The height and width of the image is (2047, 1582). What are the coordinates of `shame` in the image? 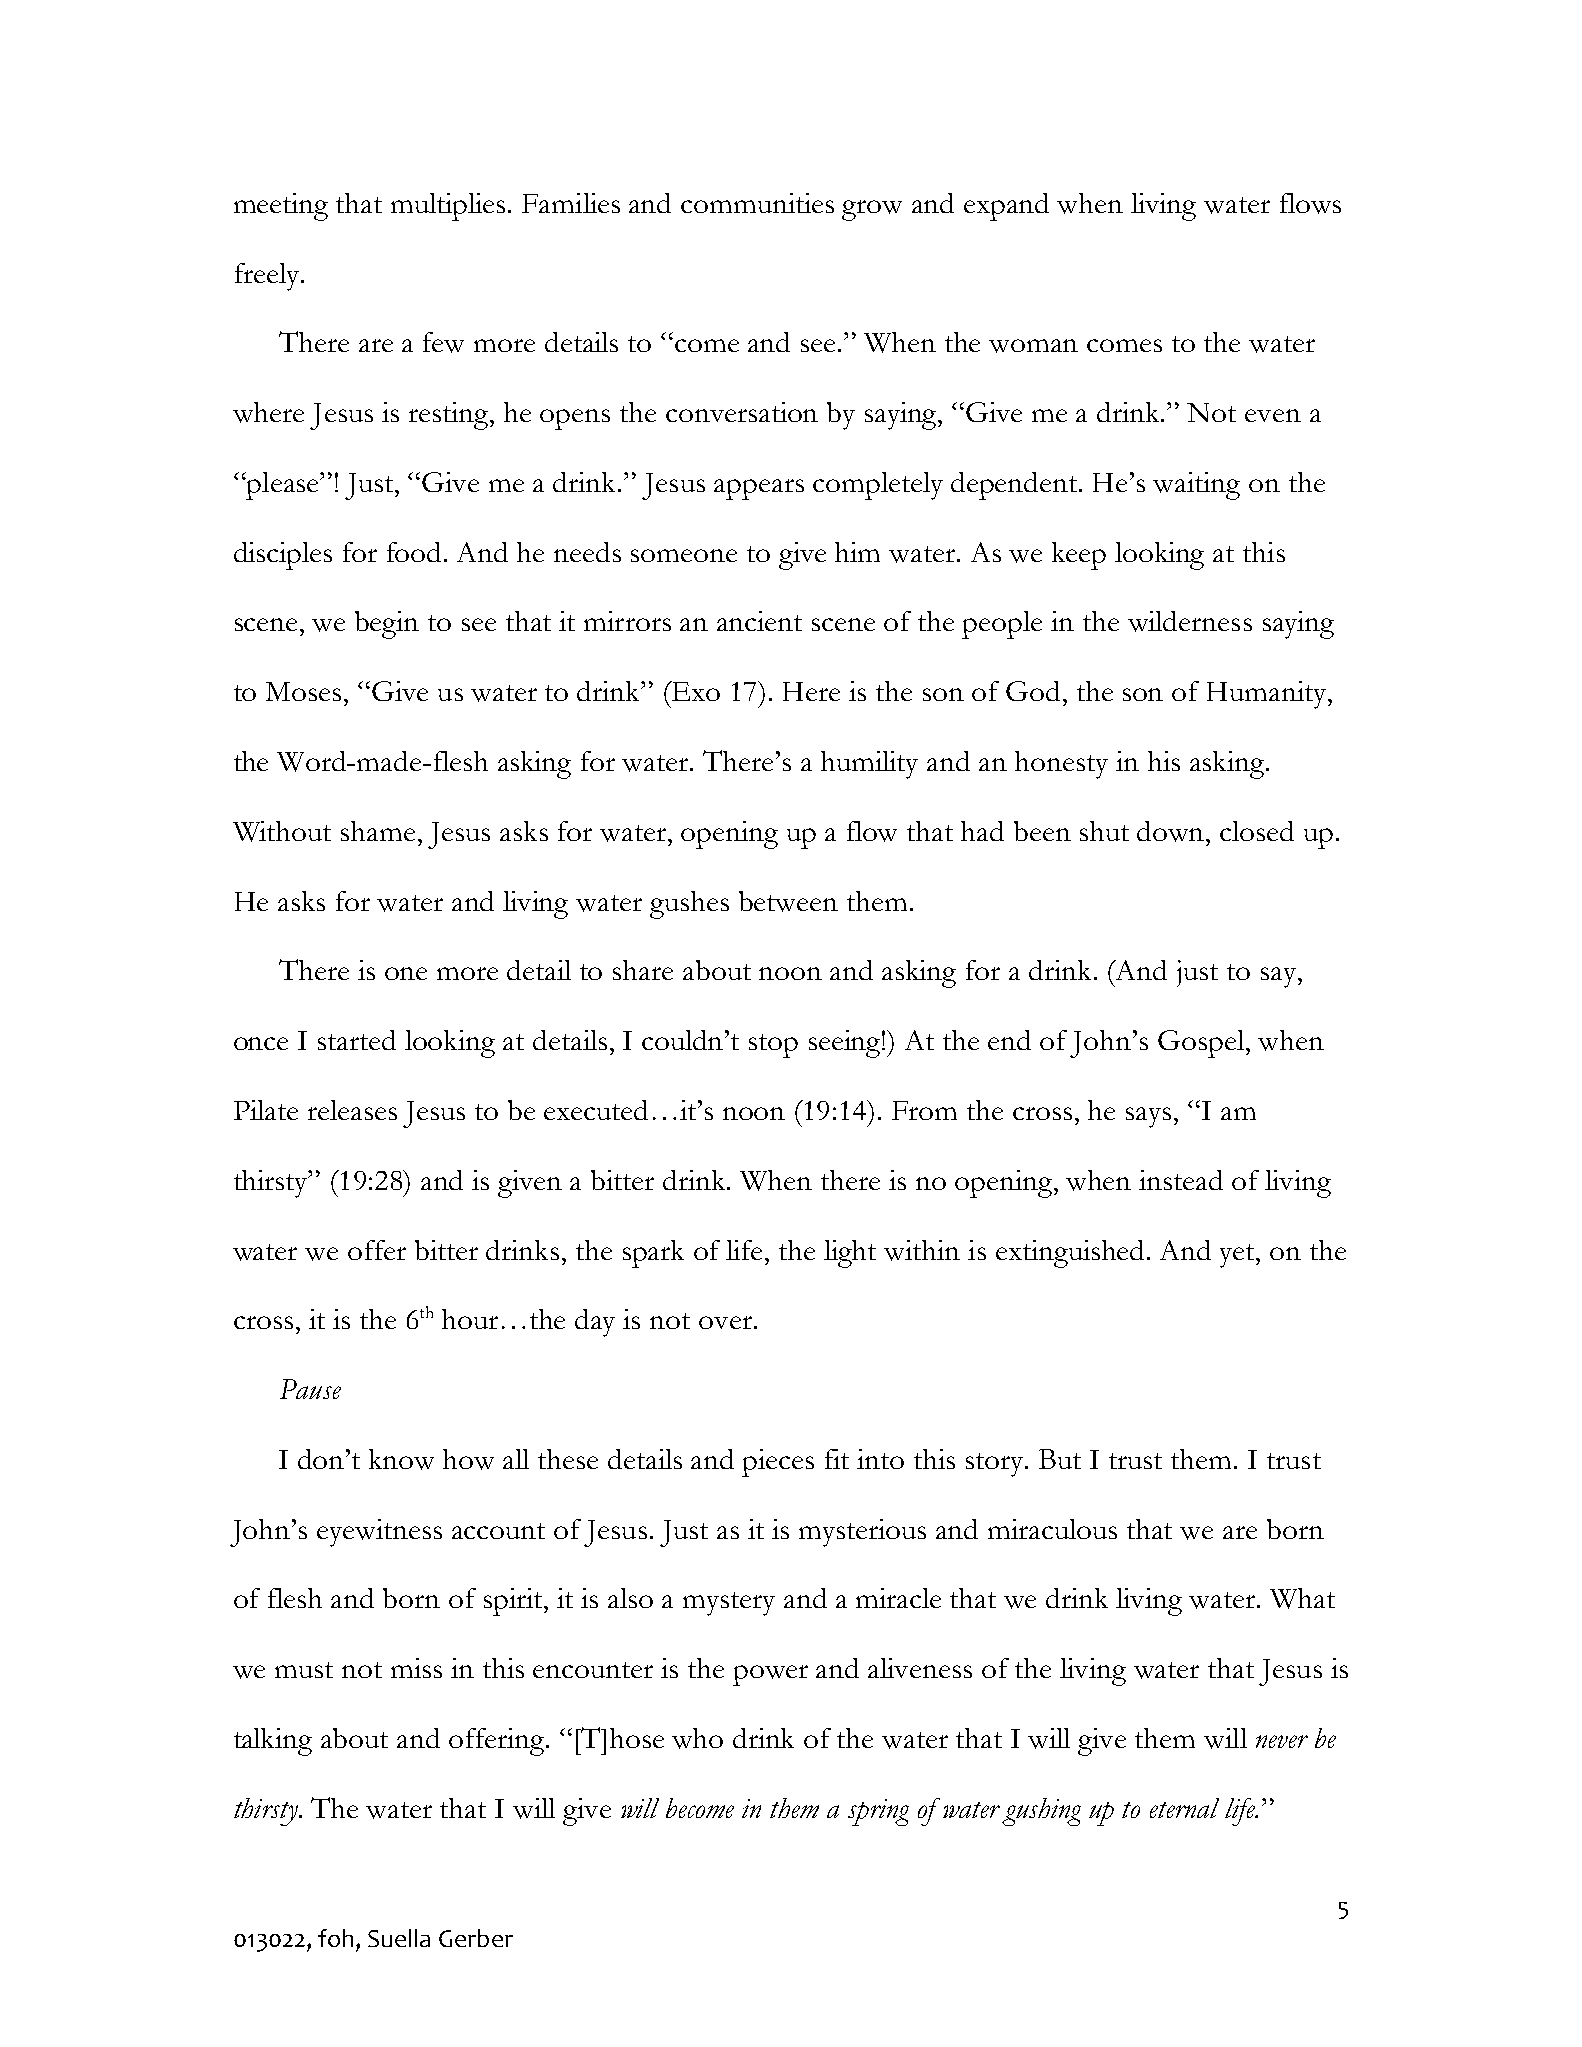 It's located at (380, 831).
